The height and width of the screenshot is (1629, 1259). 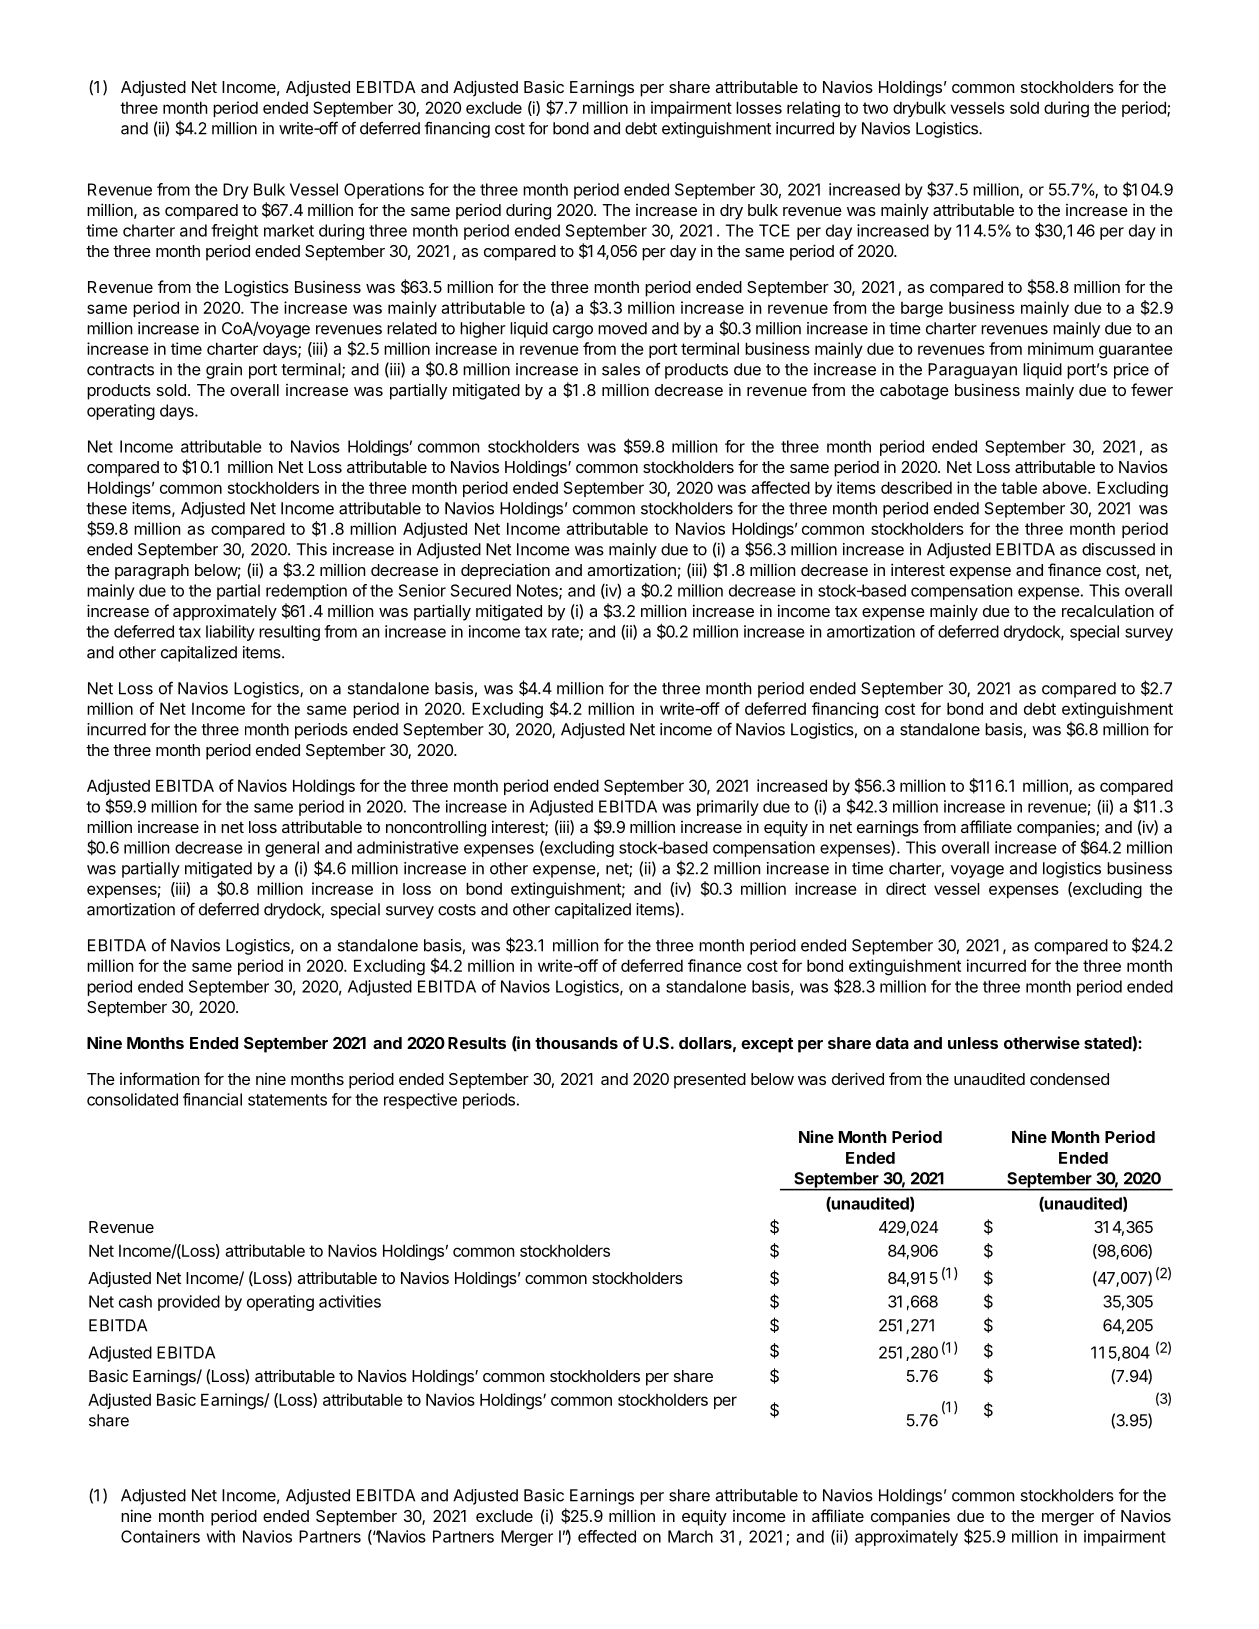 I want to click on direct, so click(x=906, y=888).
